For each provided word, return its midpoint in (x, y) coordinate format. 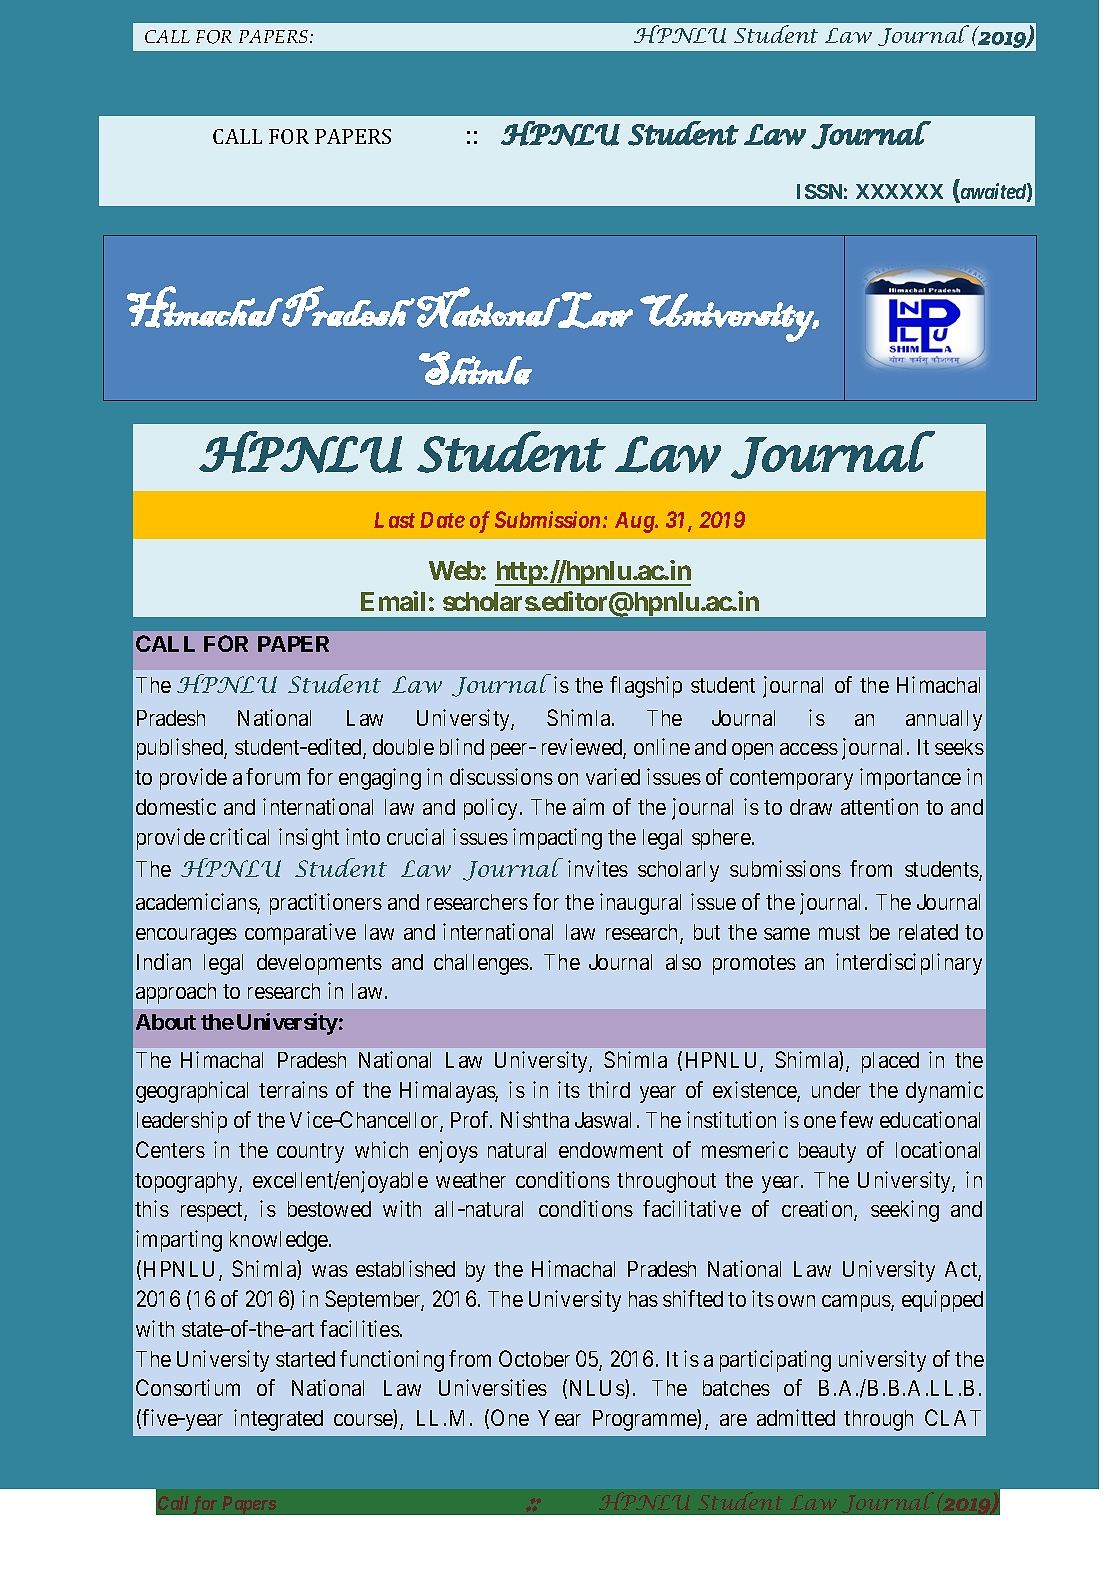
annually (944, 720)
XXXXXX (899, 191)
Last (394, 520)
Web (455, 570)
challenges (481, 964)
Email (393, 601)
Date (442, 520)
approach (176, 993)
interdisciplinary (909, 964)
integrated (278, 1420)
